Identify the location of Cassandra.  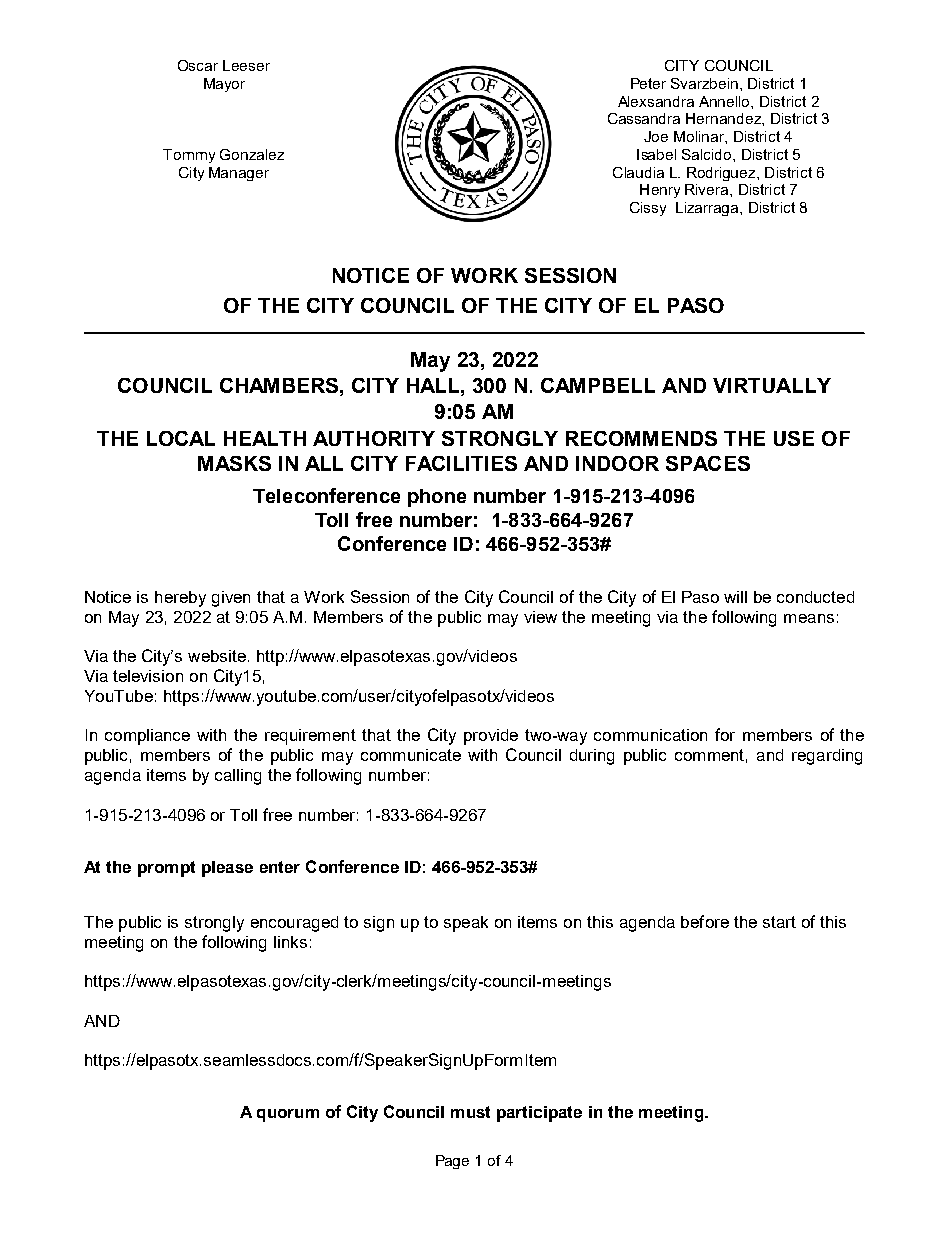
(644, 118).
